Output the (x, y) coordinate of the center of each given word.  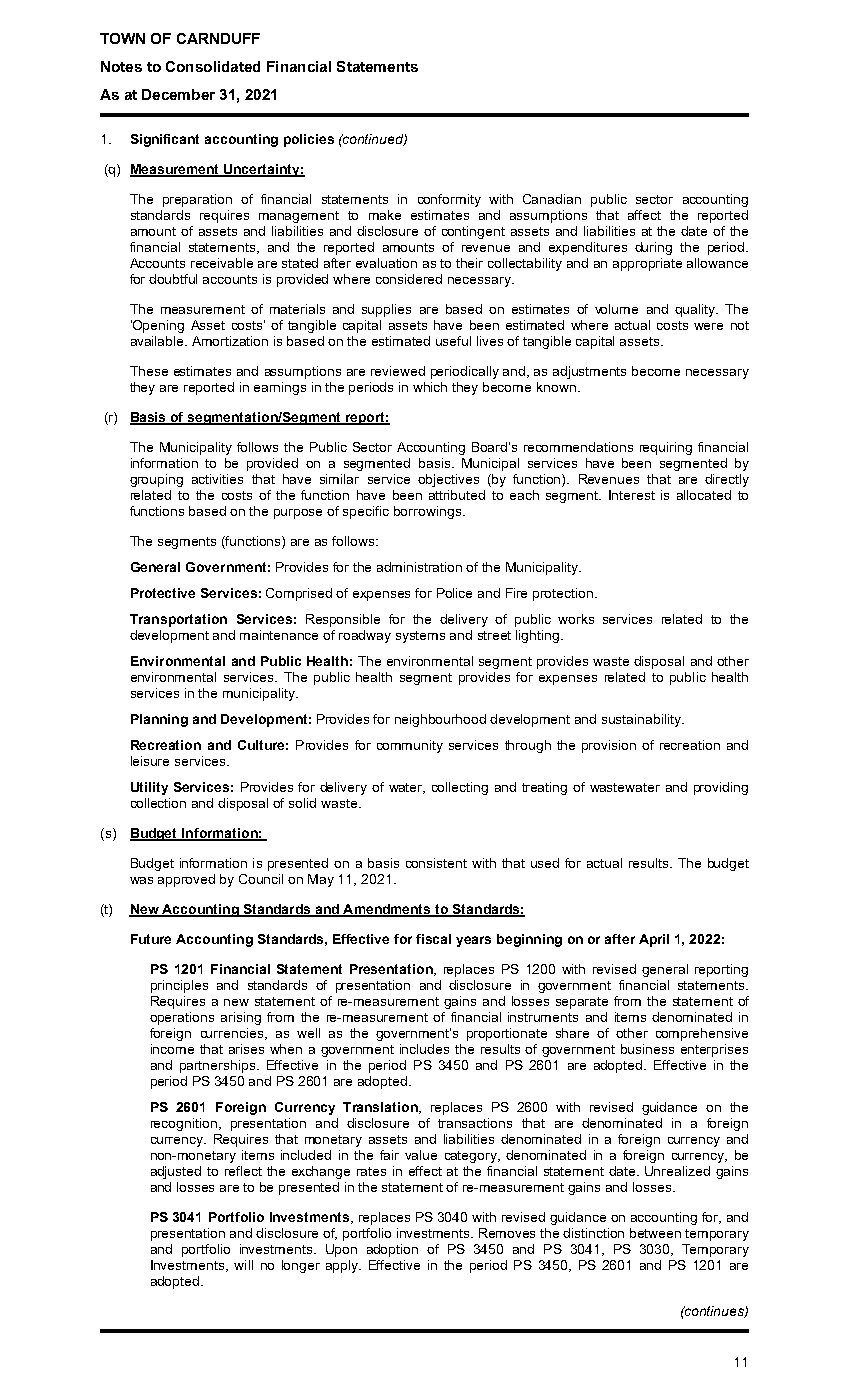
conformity (449, 200)
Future (151, 939)
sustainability (643, 720)
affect (644, 215)
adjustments (589, 372)
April (654, 940)
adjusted (176, 1172)
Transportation (178, 620)
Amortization (230, 341)
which (430, 387)
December (178, 94)
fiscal (433, 939)
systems (420, 637)
